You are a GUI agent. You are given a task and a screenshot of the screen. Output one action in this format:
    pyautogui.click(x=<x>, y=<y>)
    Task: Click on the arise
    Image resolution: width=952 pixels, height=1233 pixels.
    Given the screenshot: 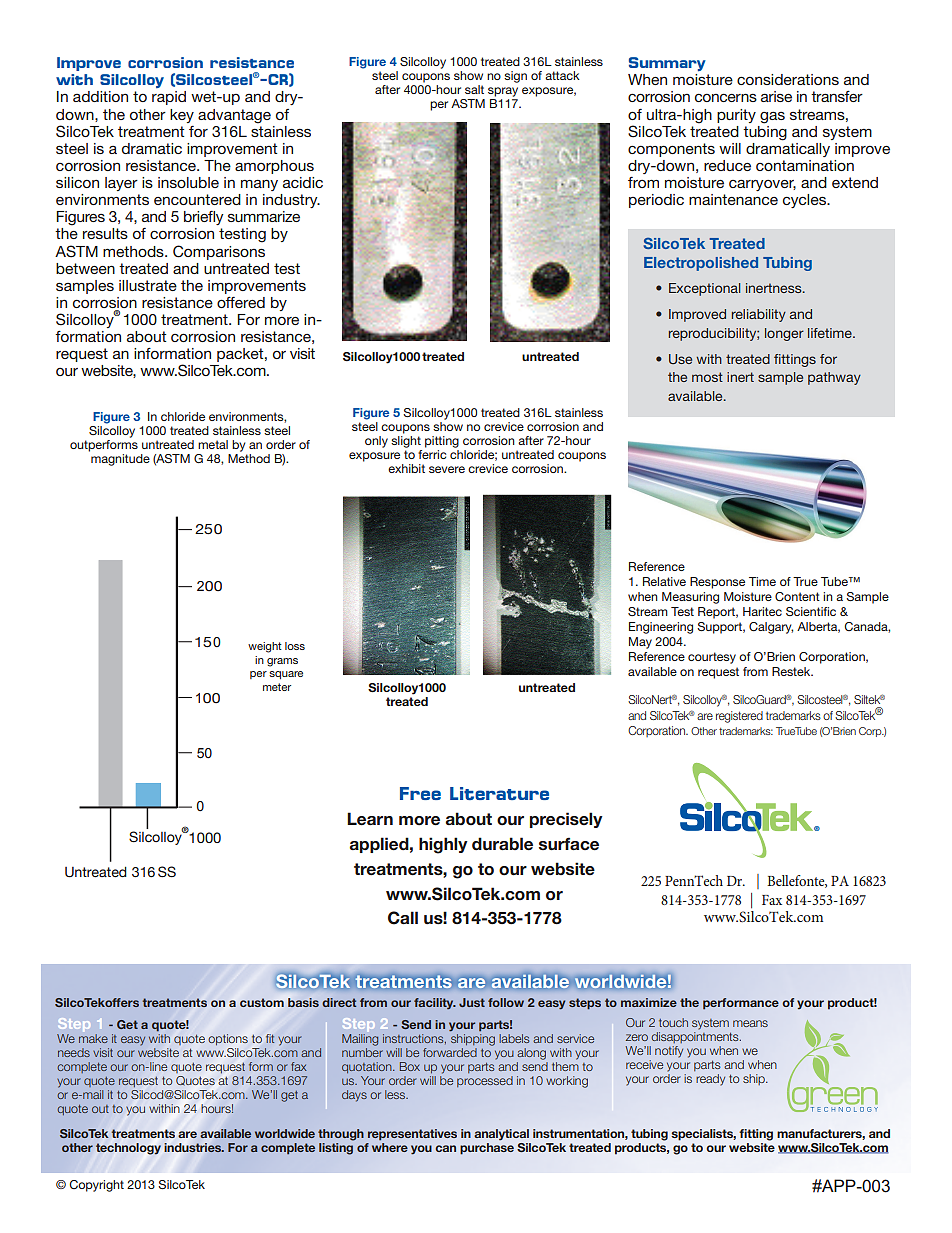 What is the action you would take?
    pyautogui.click(x=776, y=96)
